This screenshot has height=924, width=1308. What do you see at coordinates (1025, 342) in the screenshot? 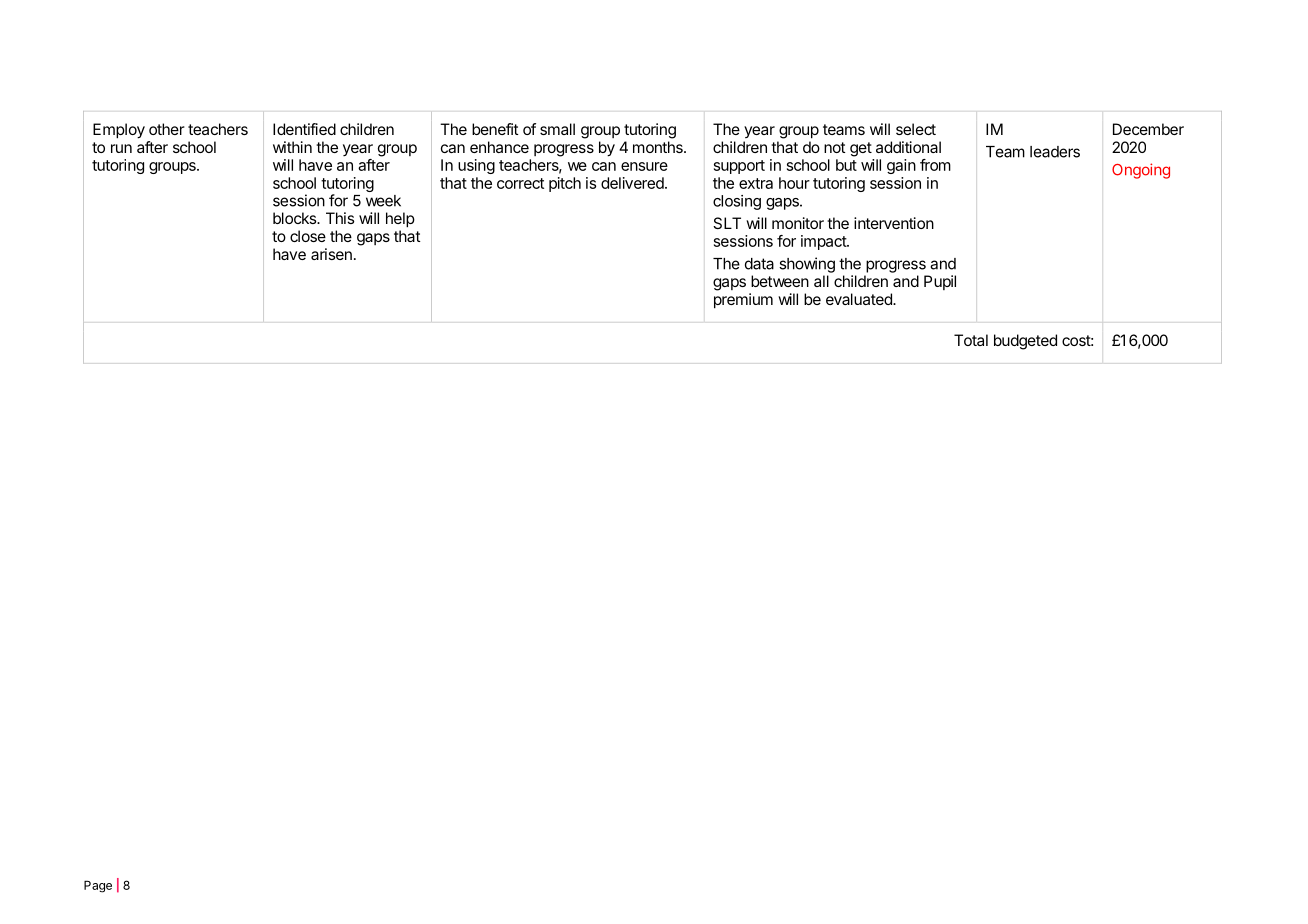
I see `budgeted` at bounding box center [1025, 342].
